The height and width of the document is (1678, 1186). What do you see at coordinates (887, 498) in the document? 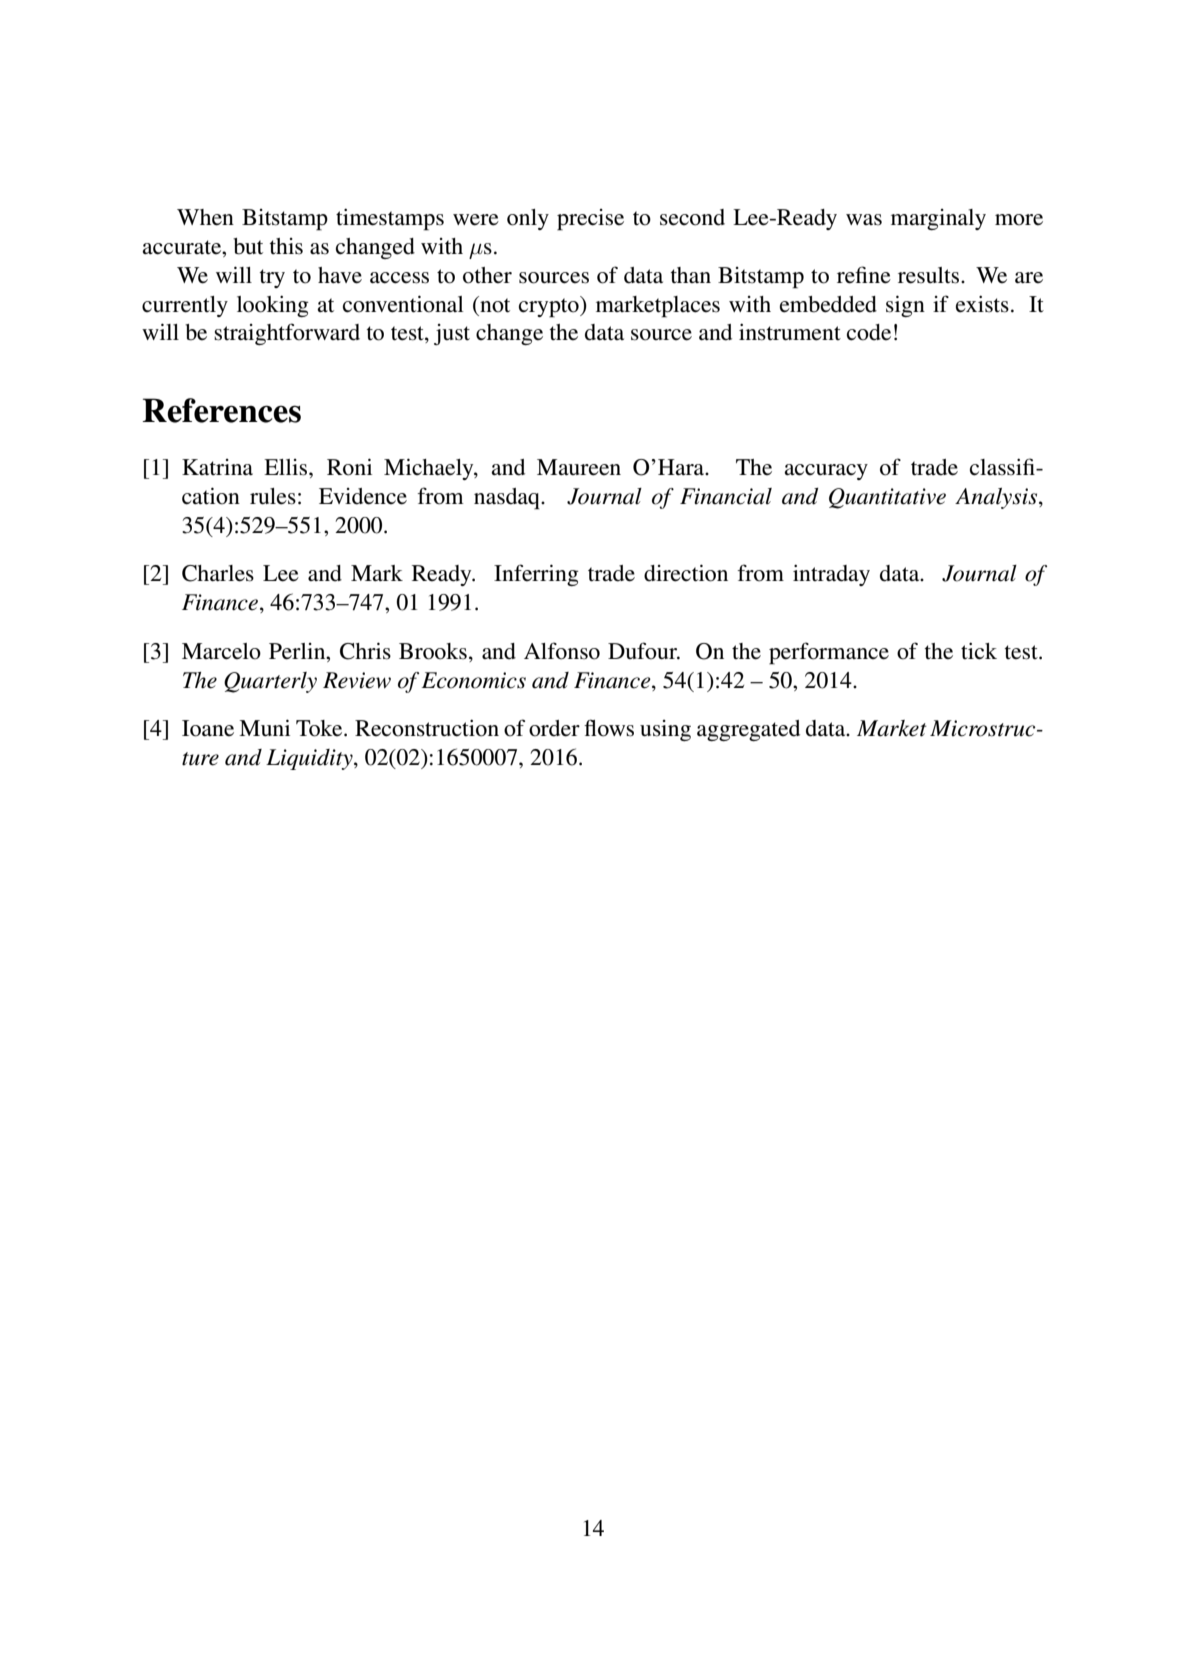
I see `Quantitative` at bounding box center [887, 498].
